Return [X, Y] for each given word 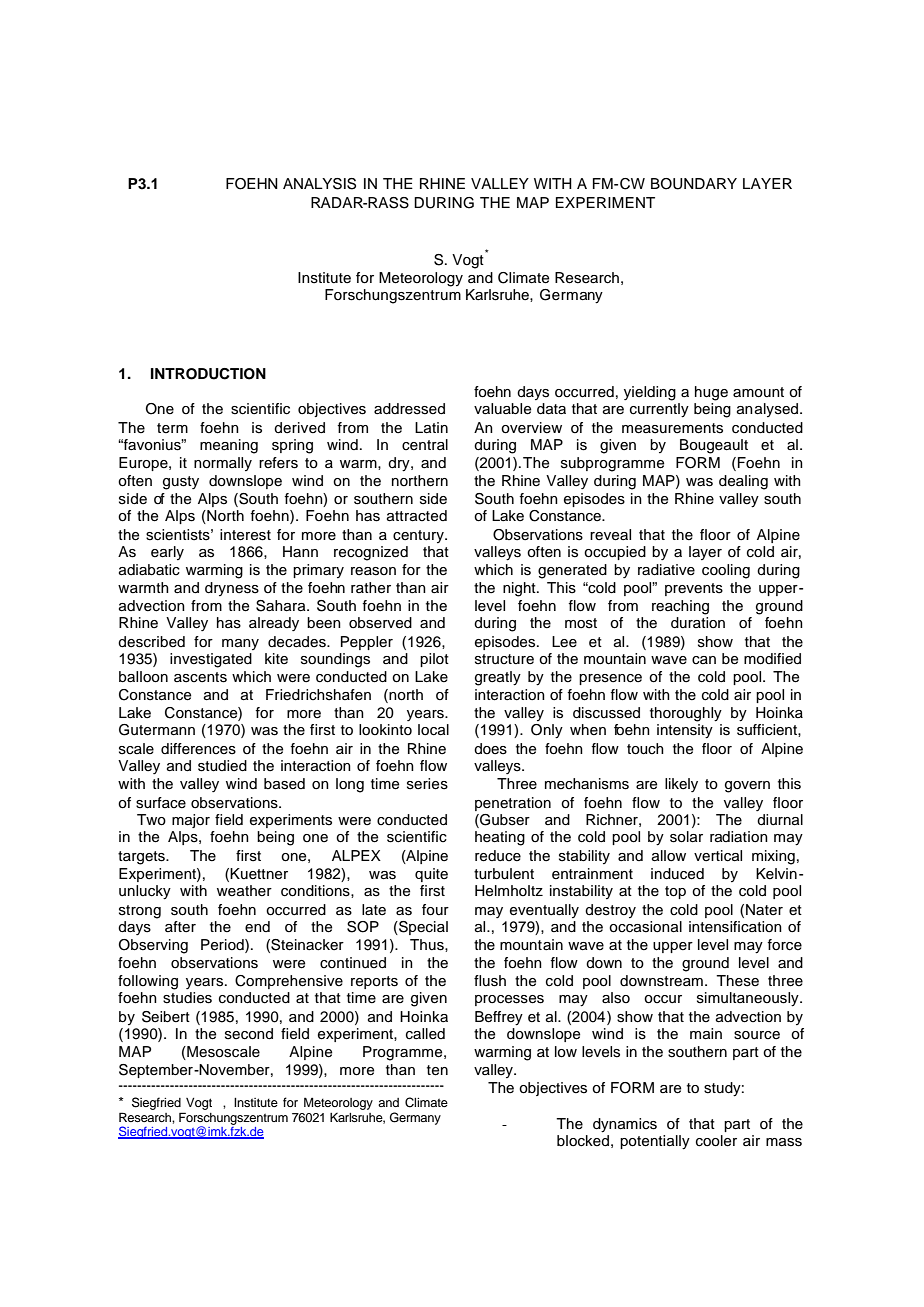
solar [686, 837]
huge [711, 393]
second [249, 1034]
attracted [417, 516]
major [191, 821]
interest [245, 535]
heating [500, 838]
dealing [743, 482]
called [425, 1034]
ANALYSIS [319, 184]
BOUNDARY [694, 184]
